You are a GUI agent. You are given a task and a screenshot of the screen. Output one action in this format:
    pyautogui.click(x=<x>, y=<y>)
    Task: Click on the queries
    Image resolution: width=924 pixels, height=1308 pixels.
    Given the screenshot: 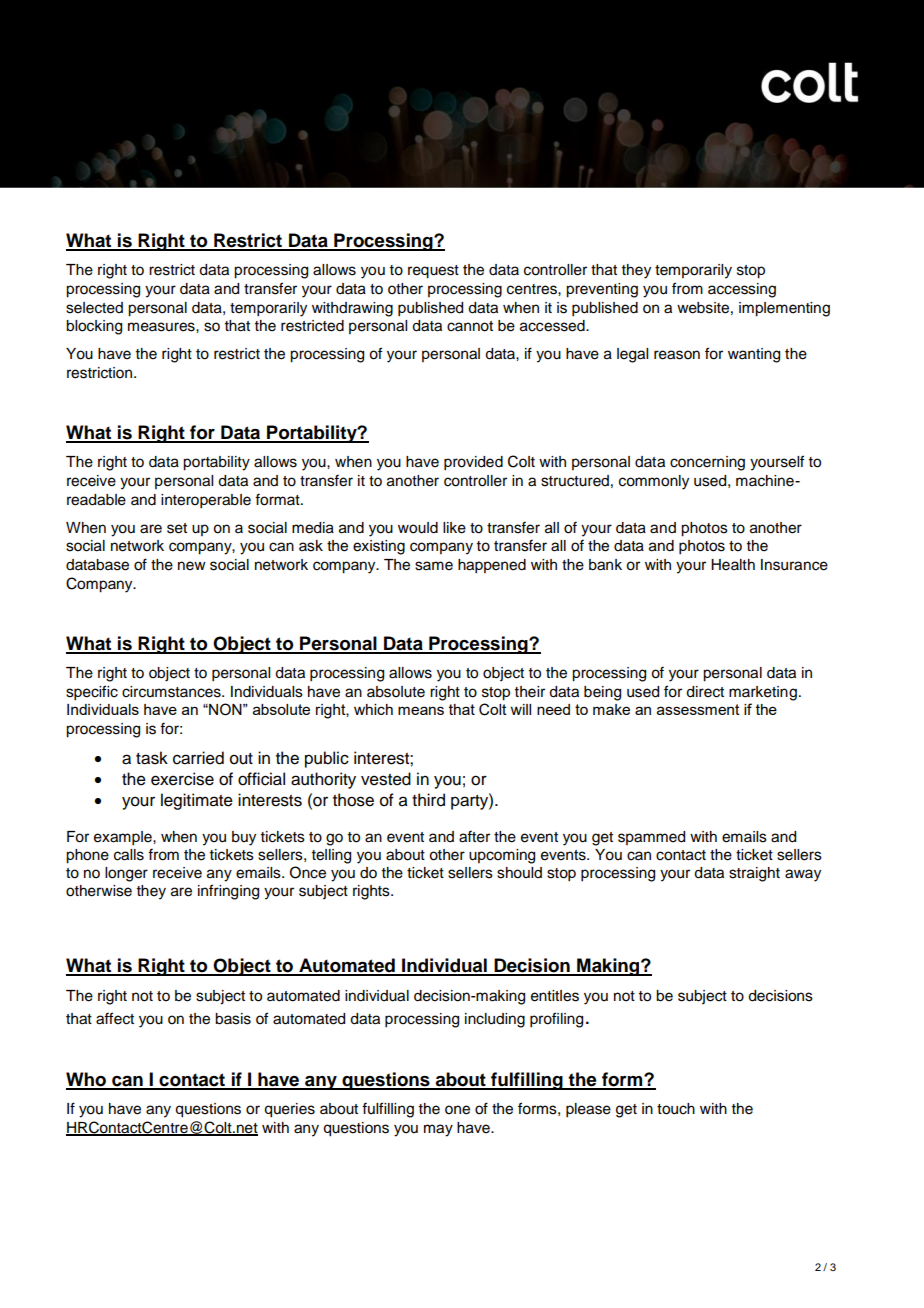 What is the action you would take?
    pyautogui.click(x=289, y=1110)
